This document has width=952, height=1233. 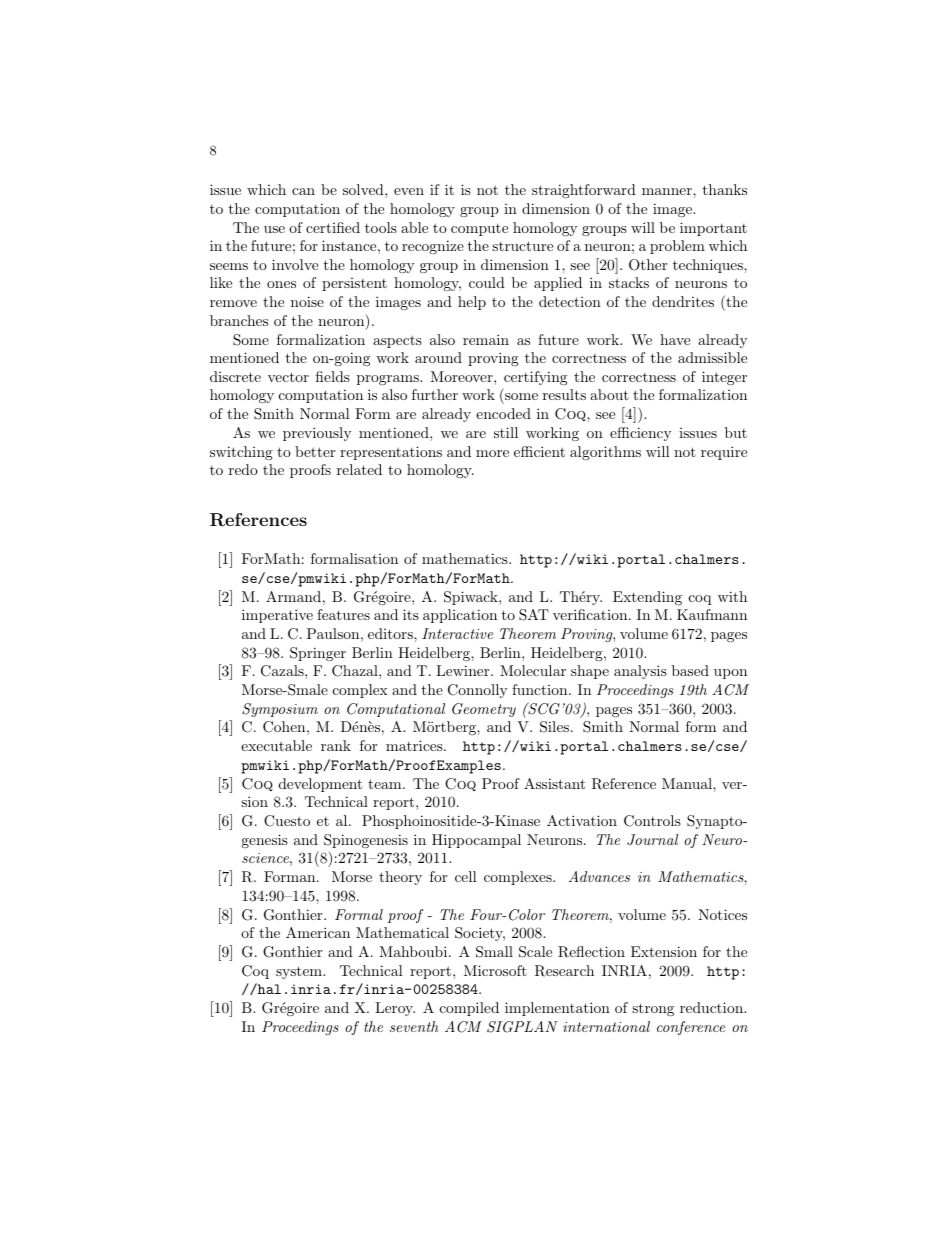 I want to click on redo, so click(x=243, y=469).
